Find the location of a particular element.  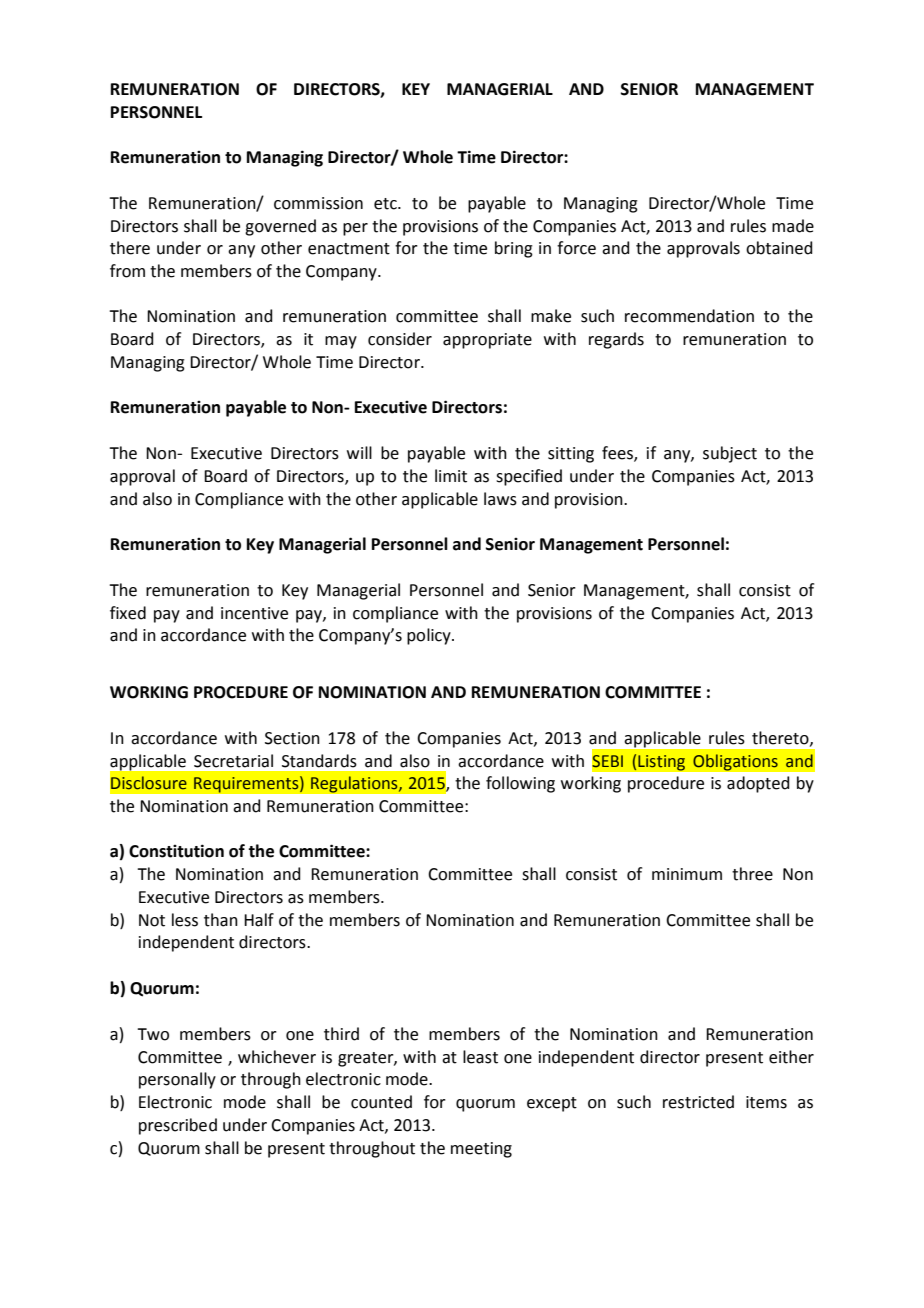

governed is located at coordinates (280, 227).
